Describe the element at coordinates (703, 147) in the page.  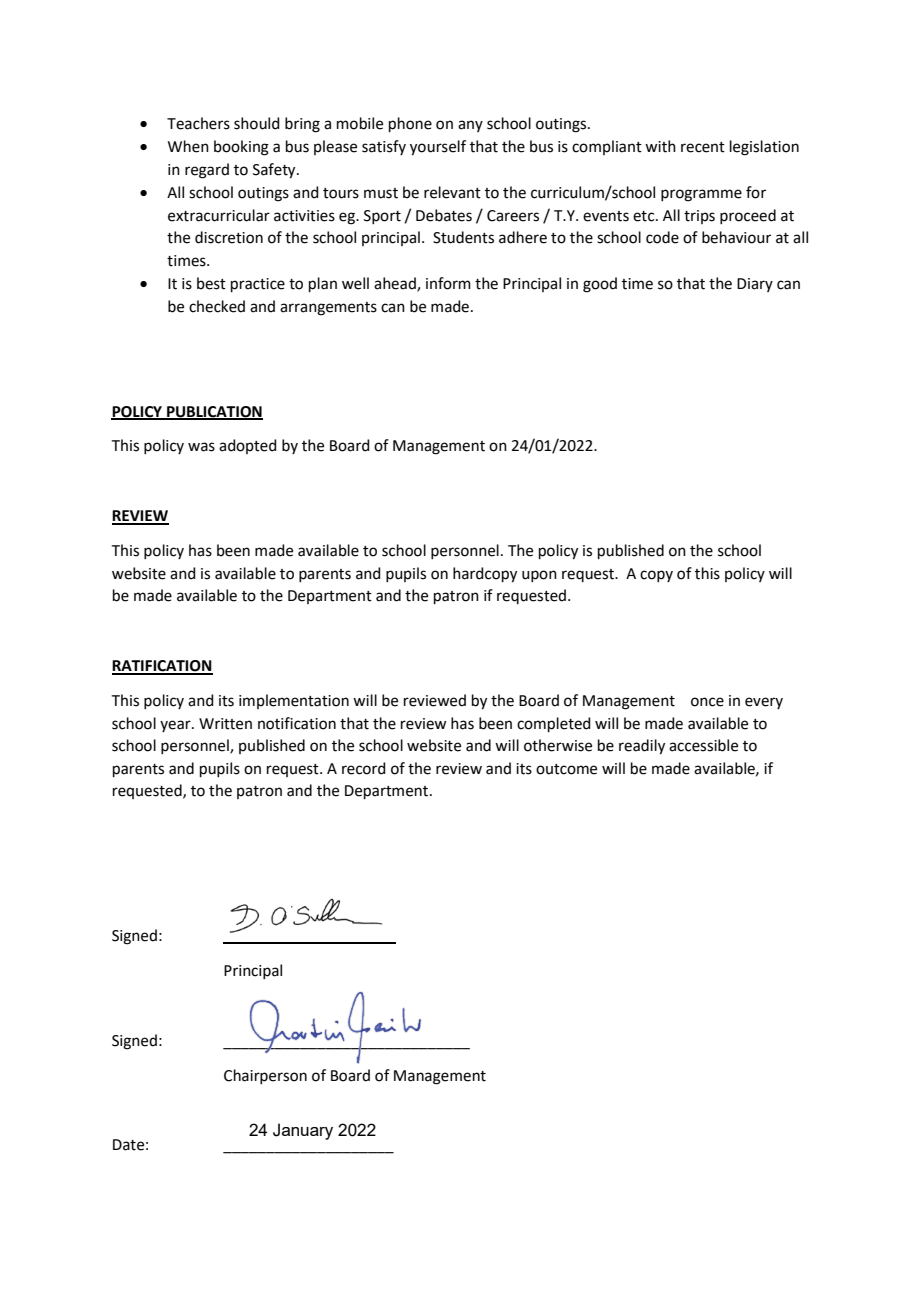
I see `recent` at that location.
